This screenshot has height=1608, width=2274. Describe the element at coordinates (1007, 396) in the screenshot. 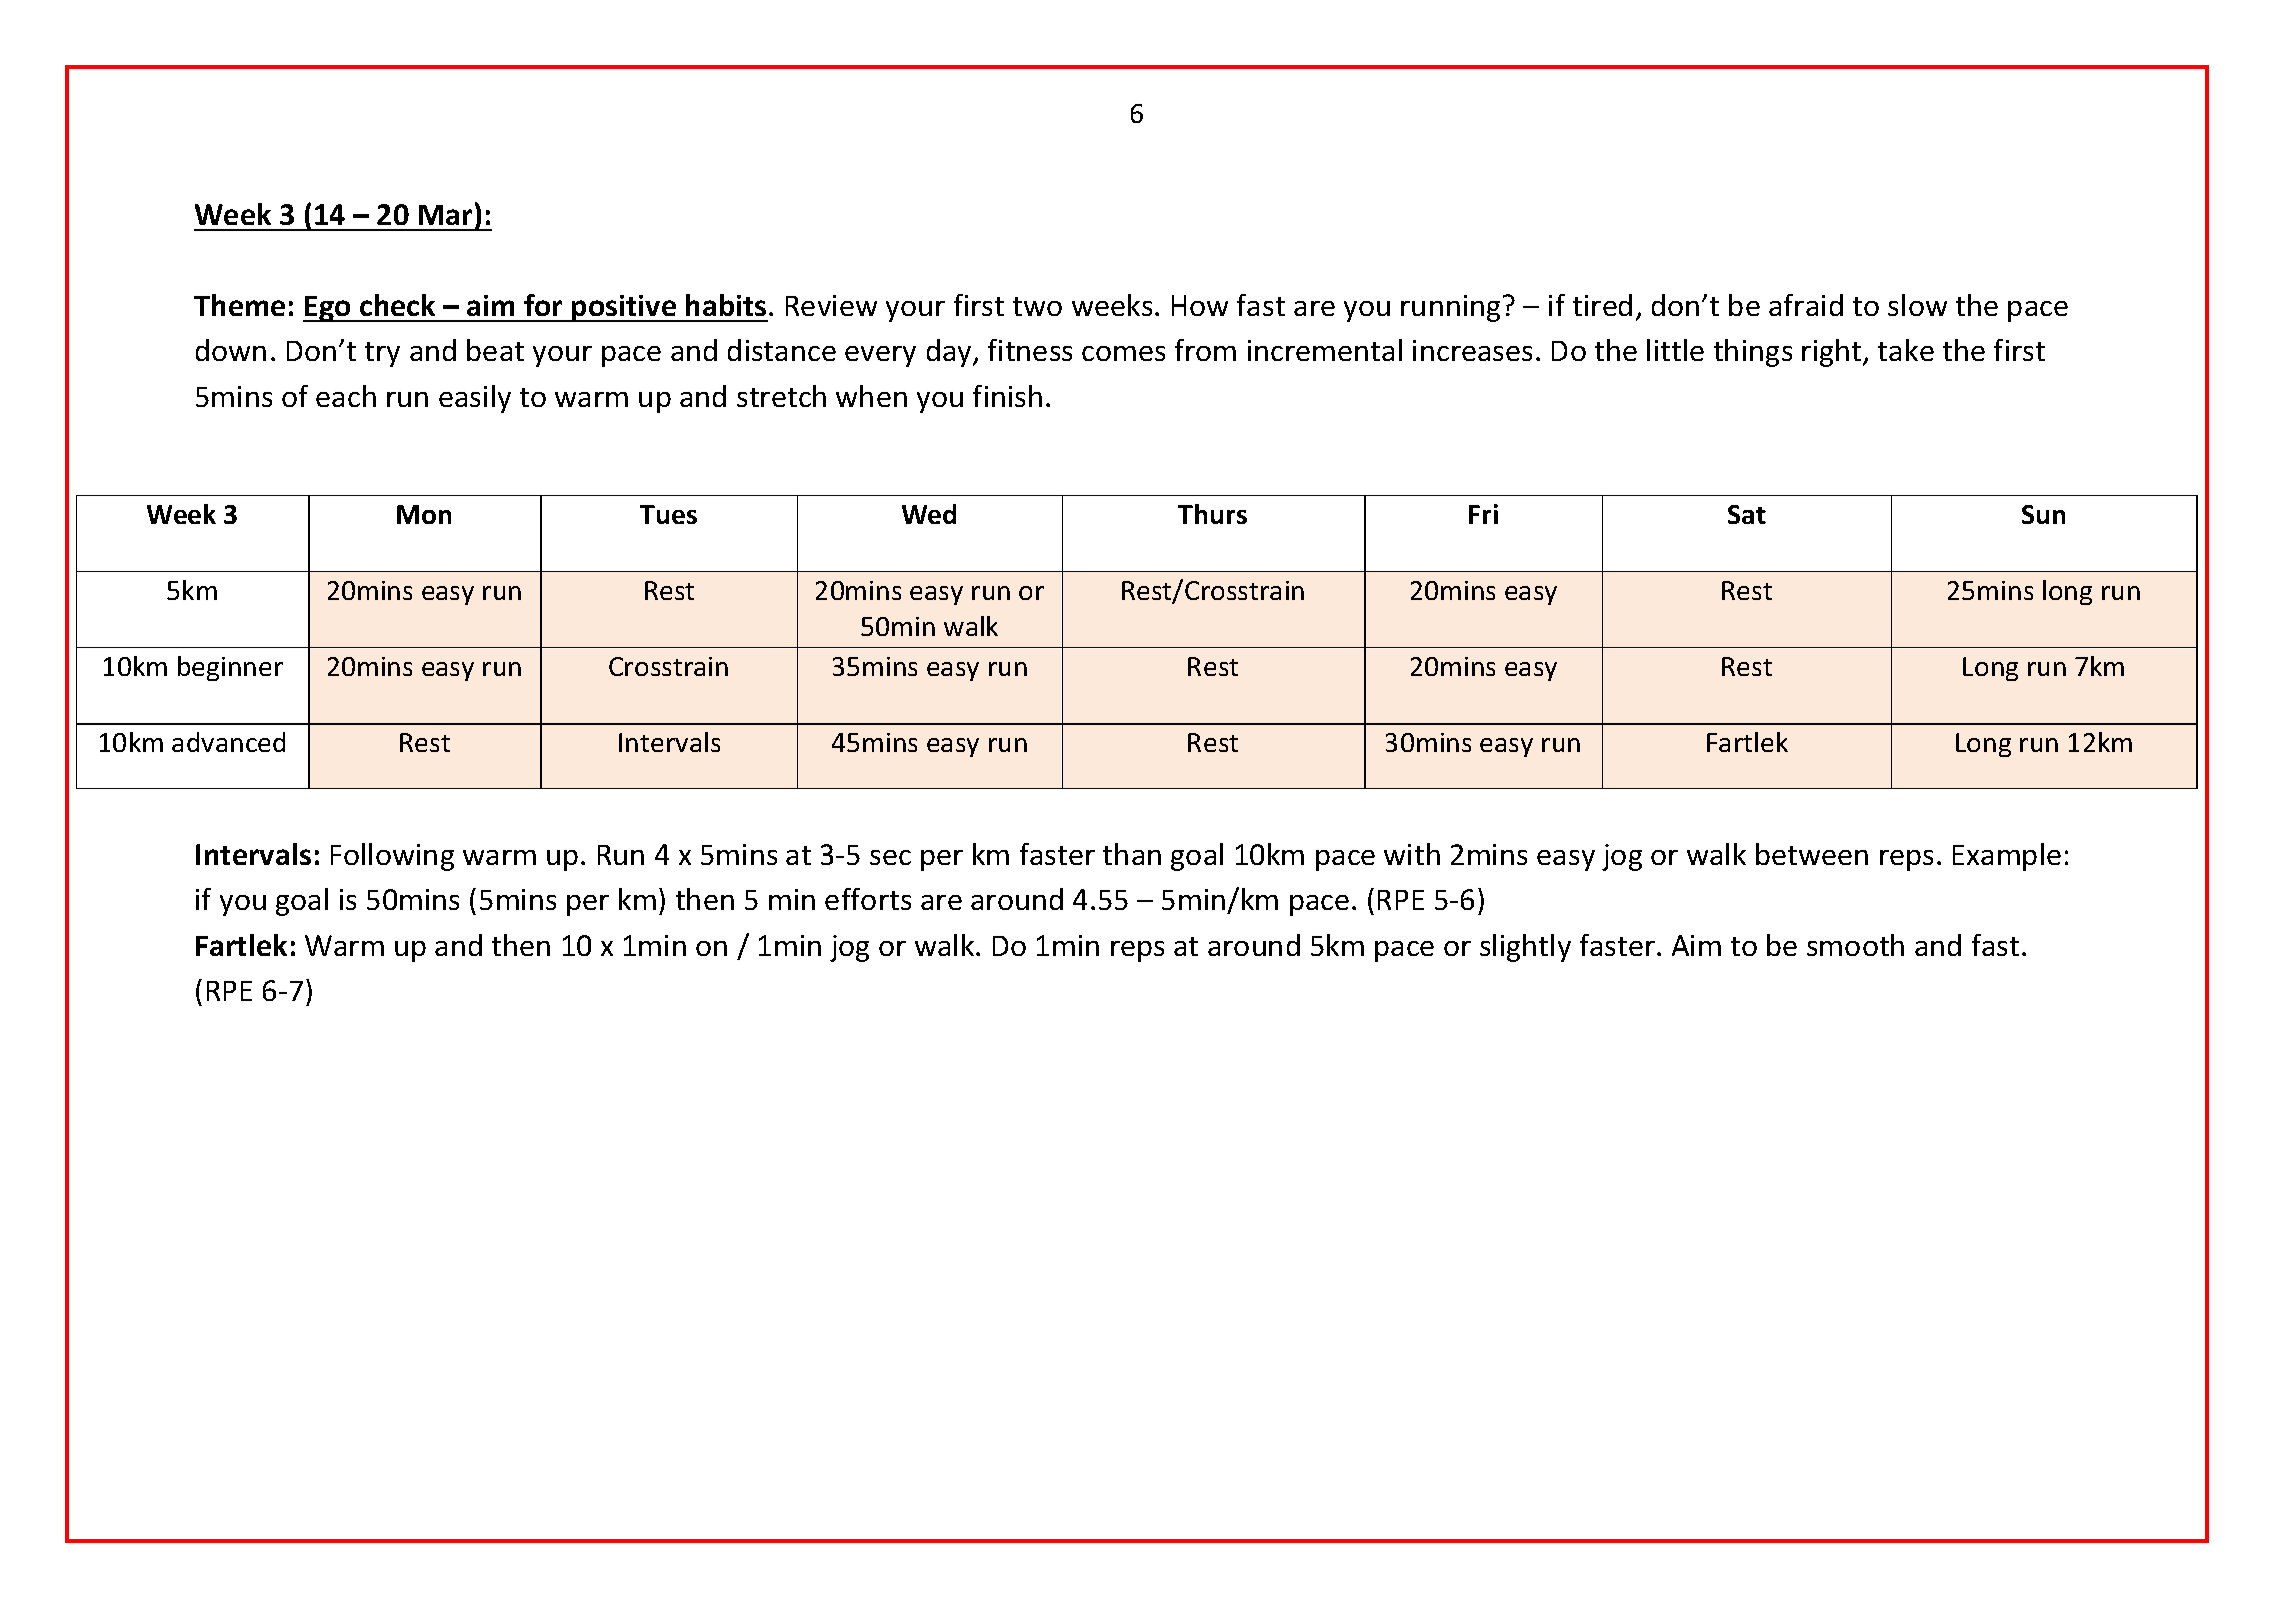

I see `finish` at that location.
